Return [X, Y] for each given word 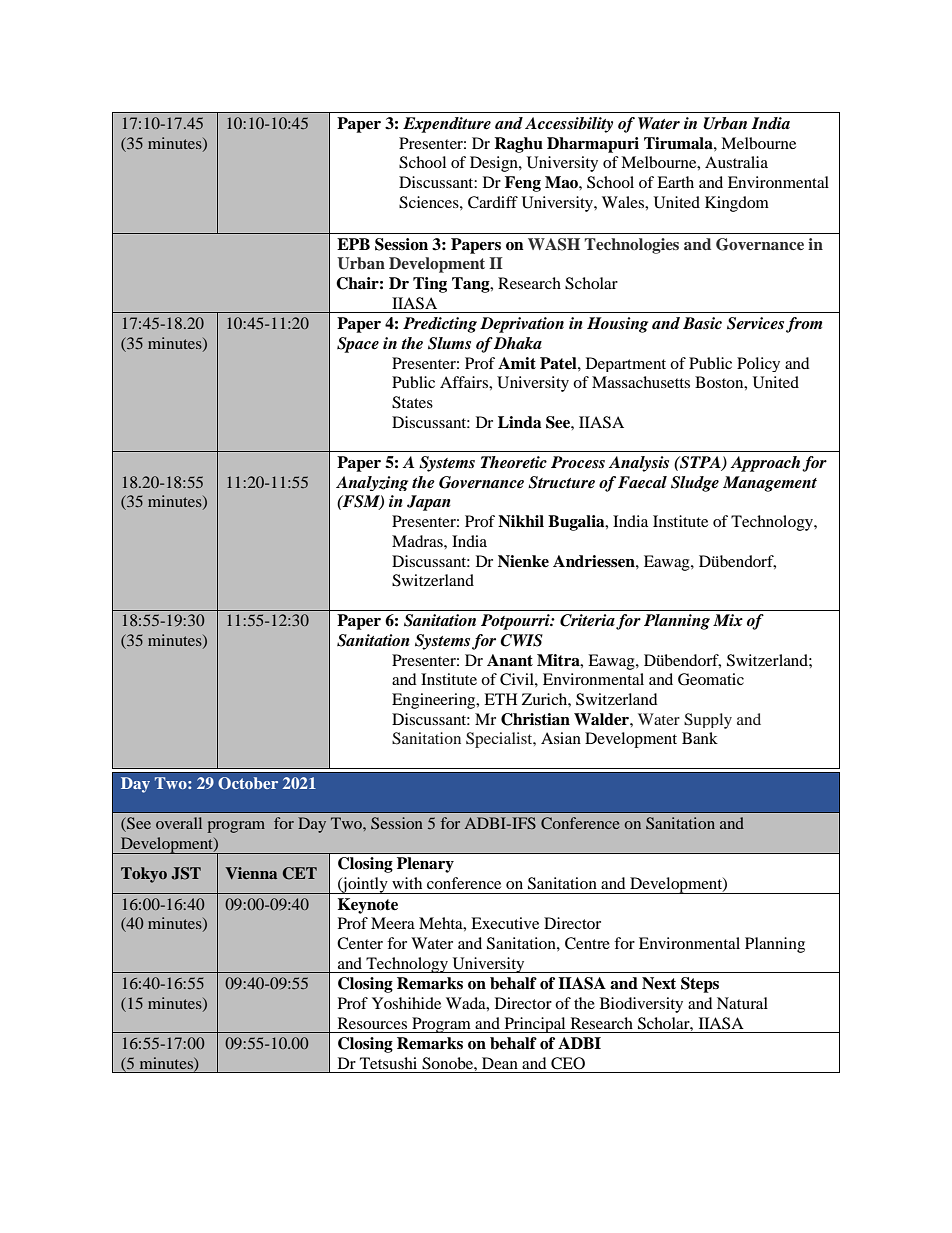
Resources [372, 1023]
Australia [736, 162]
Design [495, 164]
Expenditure [447, 125]
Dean [500, 1063]
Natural [742, 1003]
